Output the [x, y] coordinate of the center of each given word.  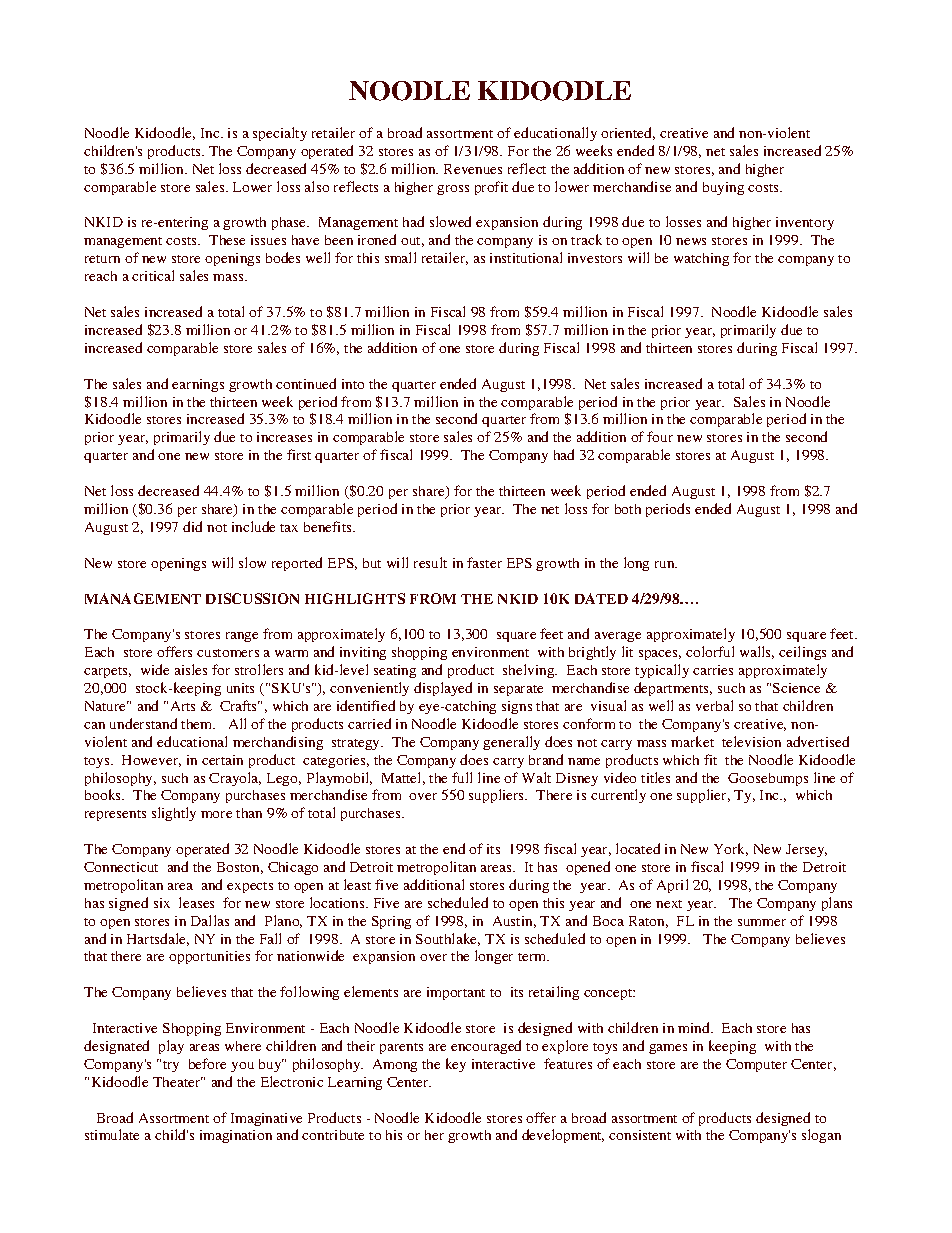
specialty [280, 134]
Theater [178, 1082]
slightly [174, 814]
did [192, 526]
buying [723, 188]
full [462, 777]
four [660, 436]
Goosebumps [768, 779]
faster [484, 562]
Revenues [473, 169]
